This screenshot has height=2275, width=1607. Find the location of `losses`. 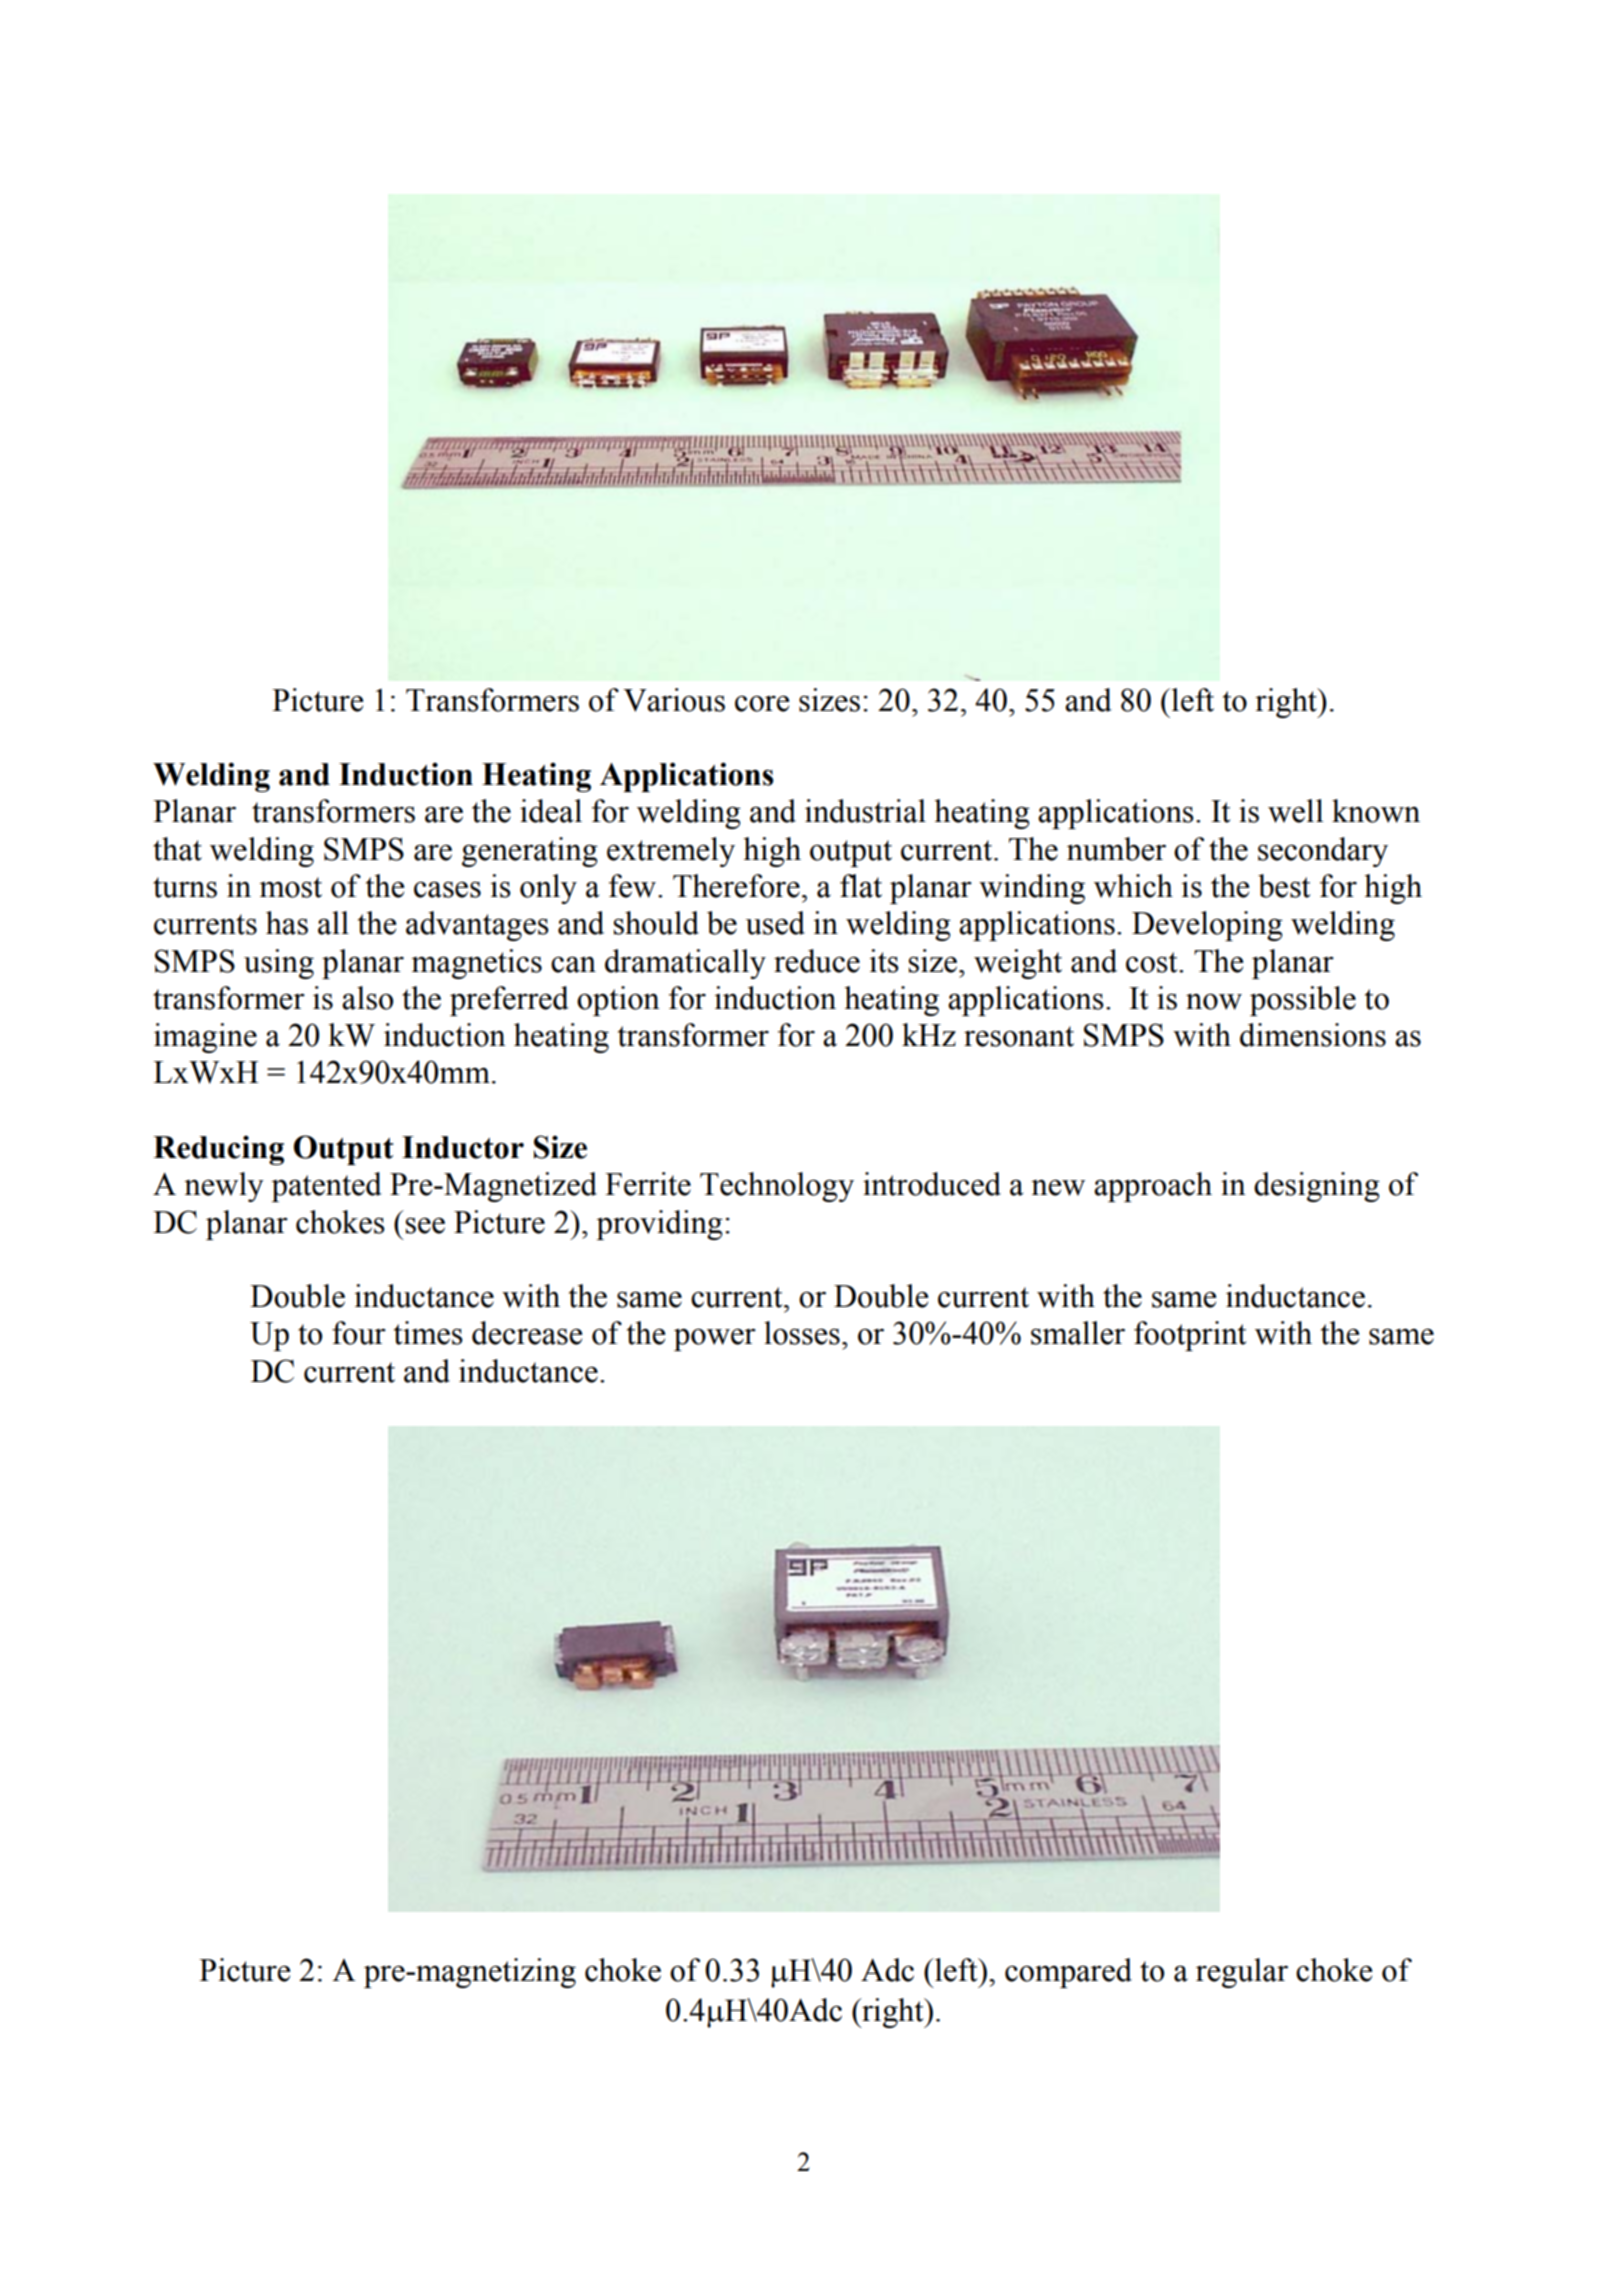

losses is located at coordinates (802, 1333).
